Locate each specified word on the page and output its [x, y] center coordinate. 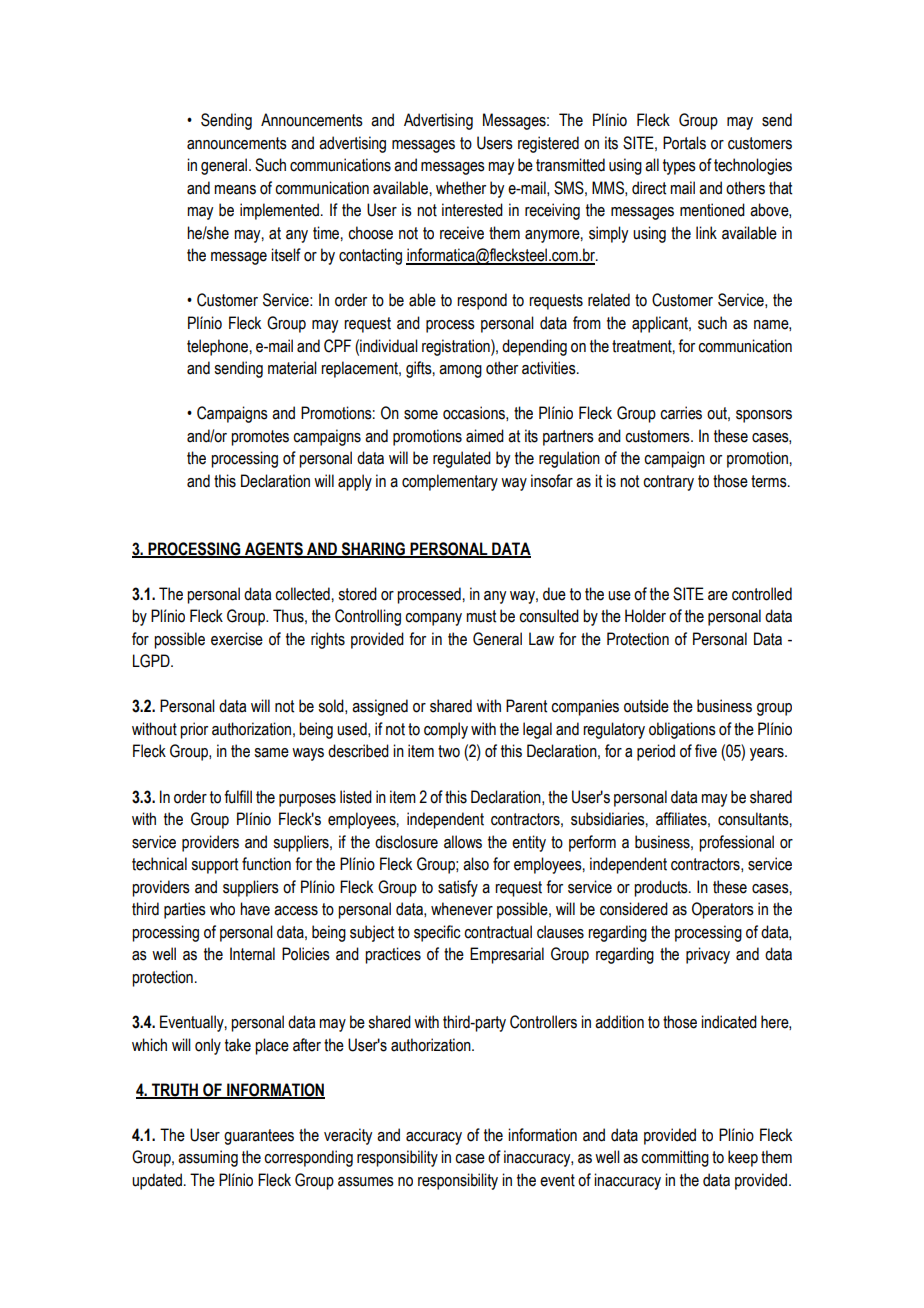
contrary [668, 483]
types [679, 167]
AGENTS [274, 549]
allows [463, 842]
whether [461, 188]
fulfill [238, 797]
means [235, 190]
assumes [366, 1182]
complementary [450, 482]
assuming [208, 1158]
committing [675, 1158]
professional [736, 843]
